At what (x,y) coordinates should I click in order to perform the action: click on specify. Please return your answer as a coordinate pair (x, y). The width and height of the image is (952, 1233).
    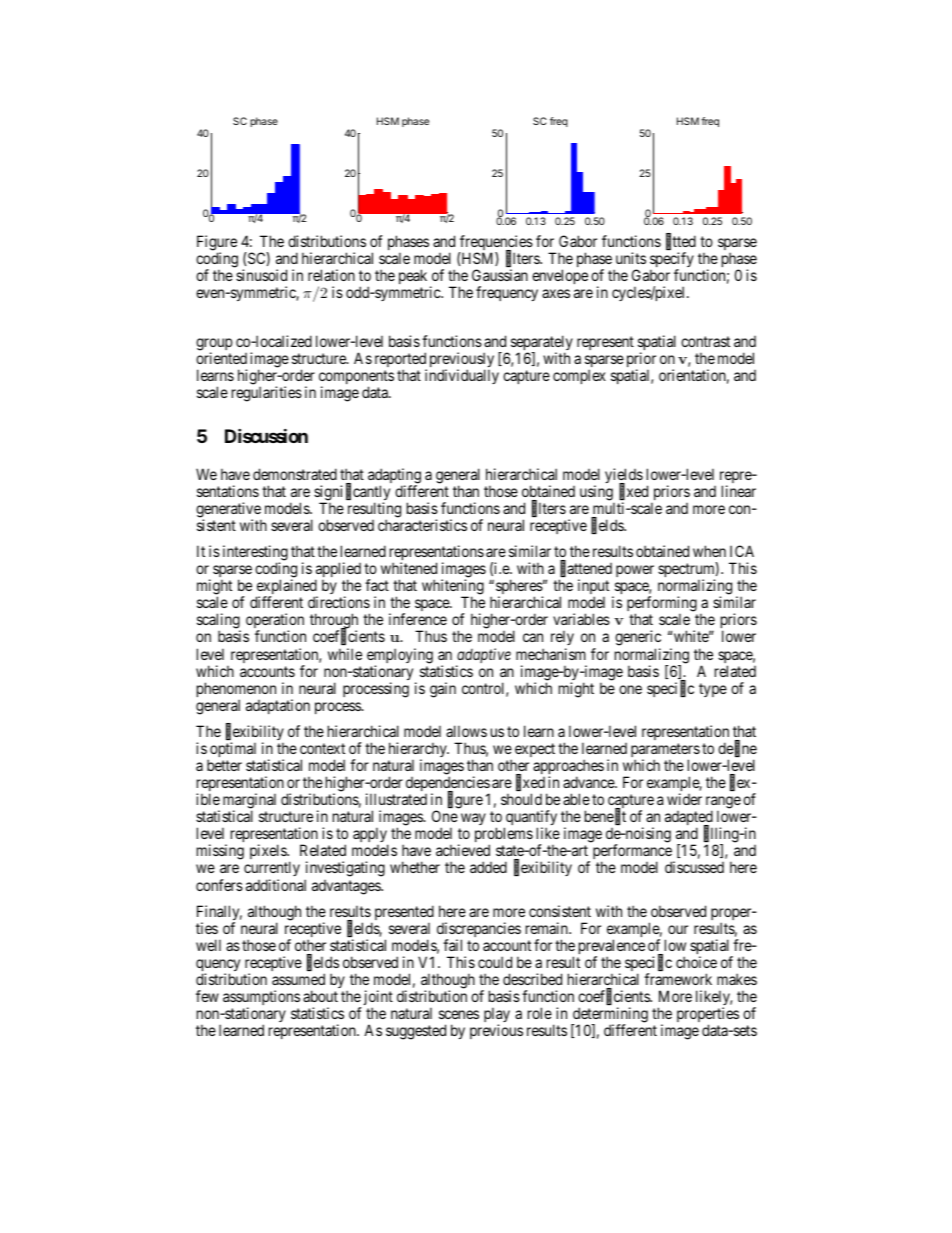
    Looking at the image, I should click on (672, 261).
